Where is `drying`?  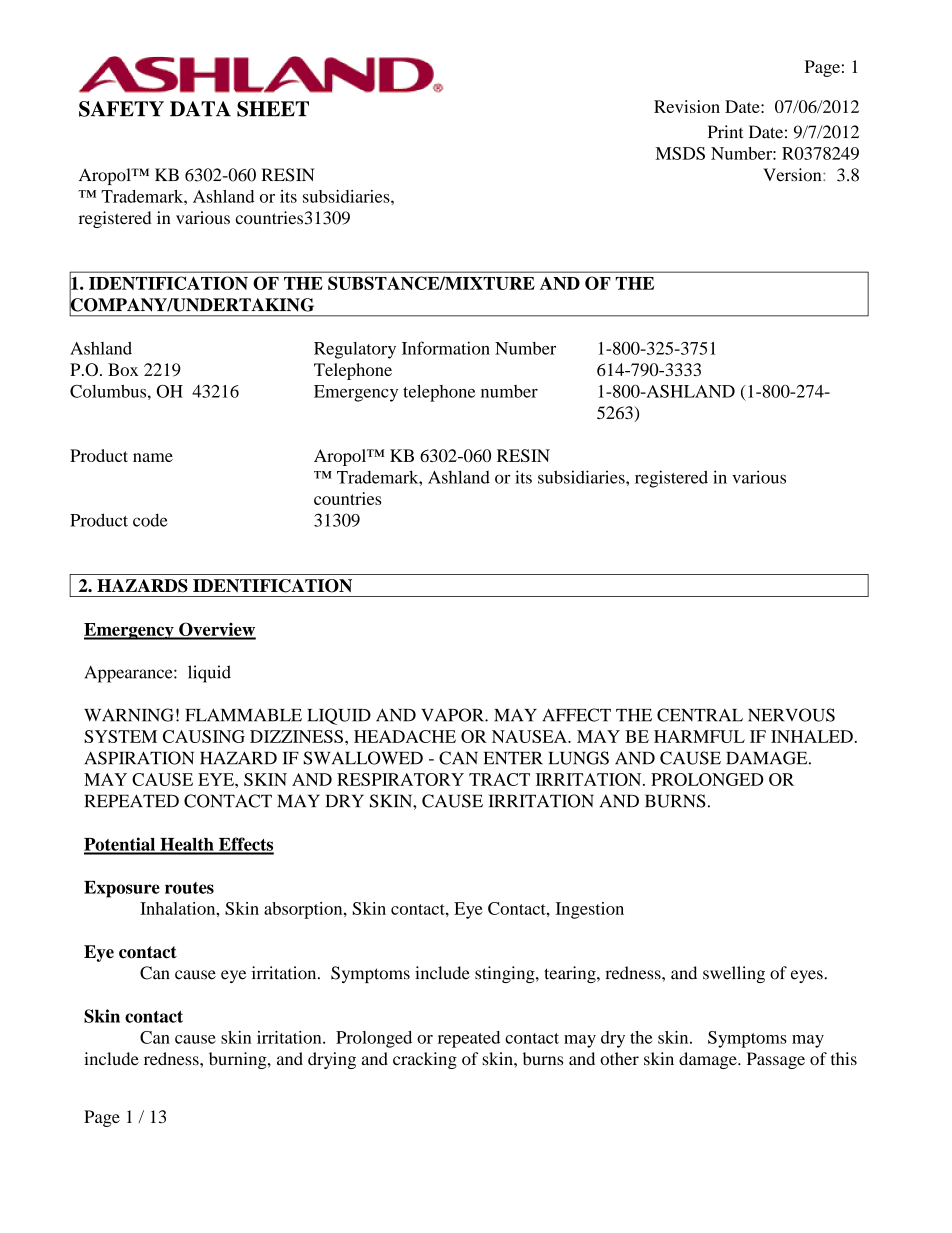
drying is located at coordinates (332, 1060).
